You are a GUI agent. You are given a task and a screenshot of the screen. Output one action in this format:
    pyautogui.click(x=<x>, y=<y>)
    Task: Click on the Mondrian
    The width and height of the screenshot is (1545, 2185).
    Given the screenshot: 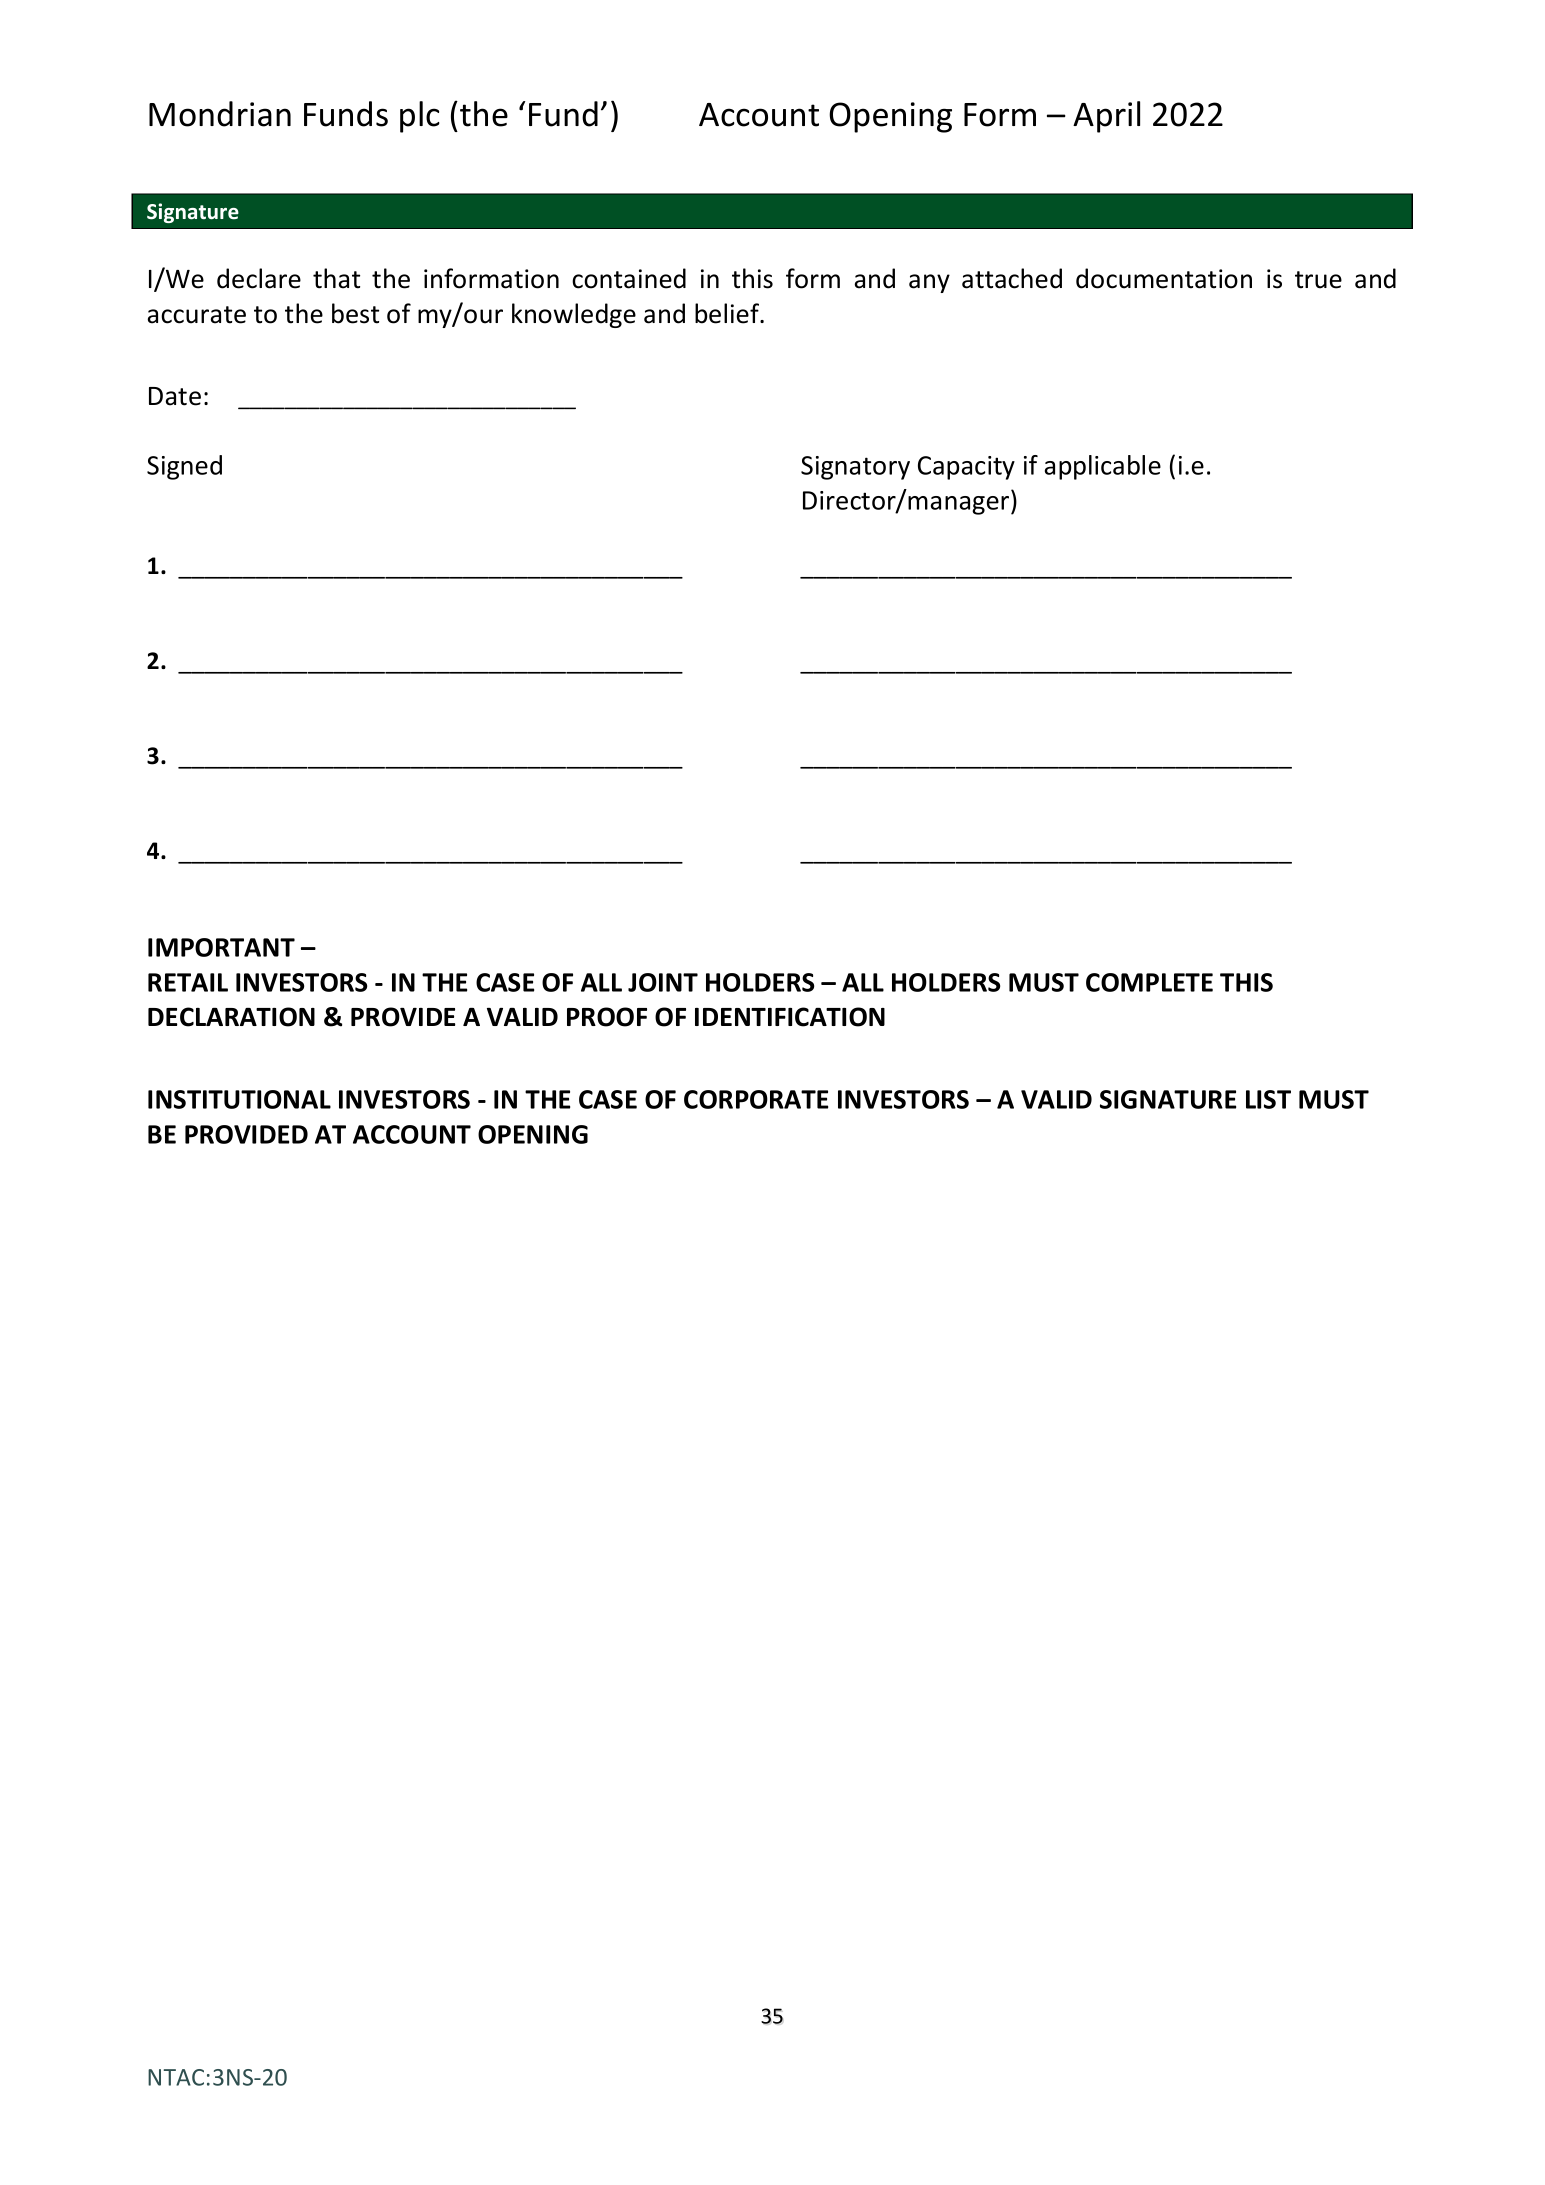 What is the action you would take?
    pyautogui.click(x=220, y=114)
